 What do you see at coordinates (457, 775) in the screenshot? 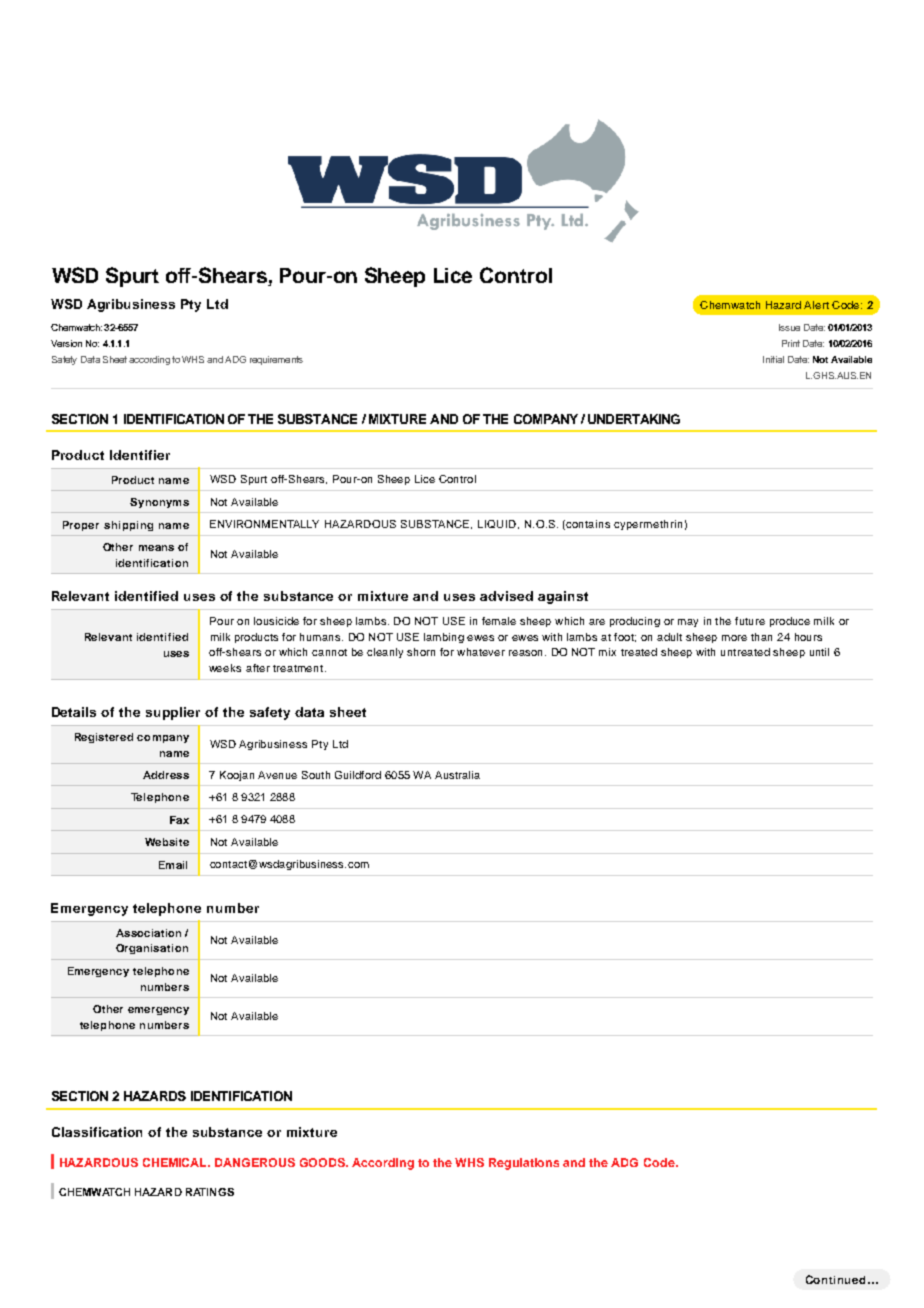
I see `Australia` at bounding box center [457, 775].
